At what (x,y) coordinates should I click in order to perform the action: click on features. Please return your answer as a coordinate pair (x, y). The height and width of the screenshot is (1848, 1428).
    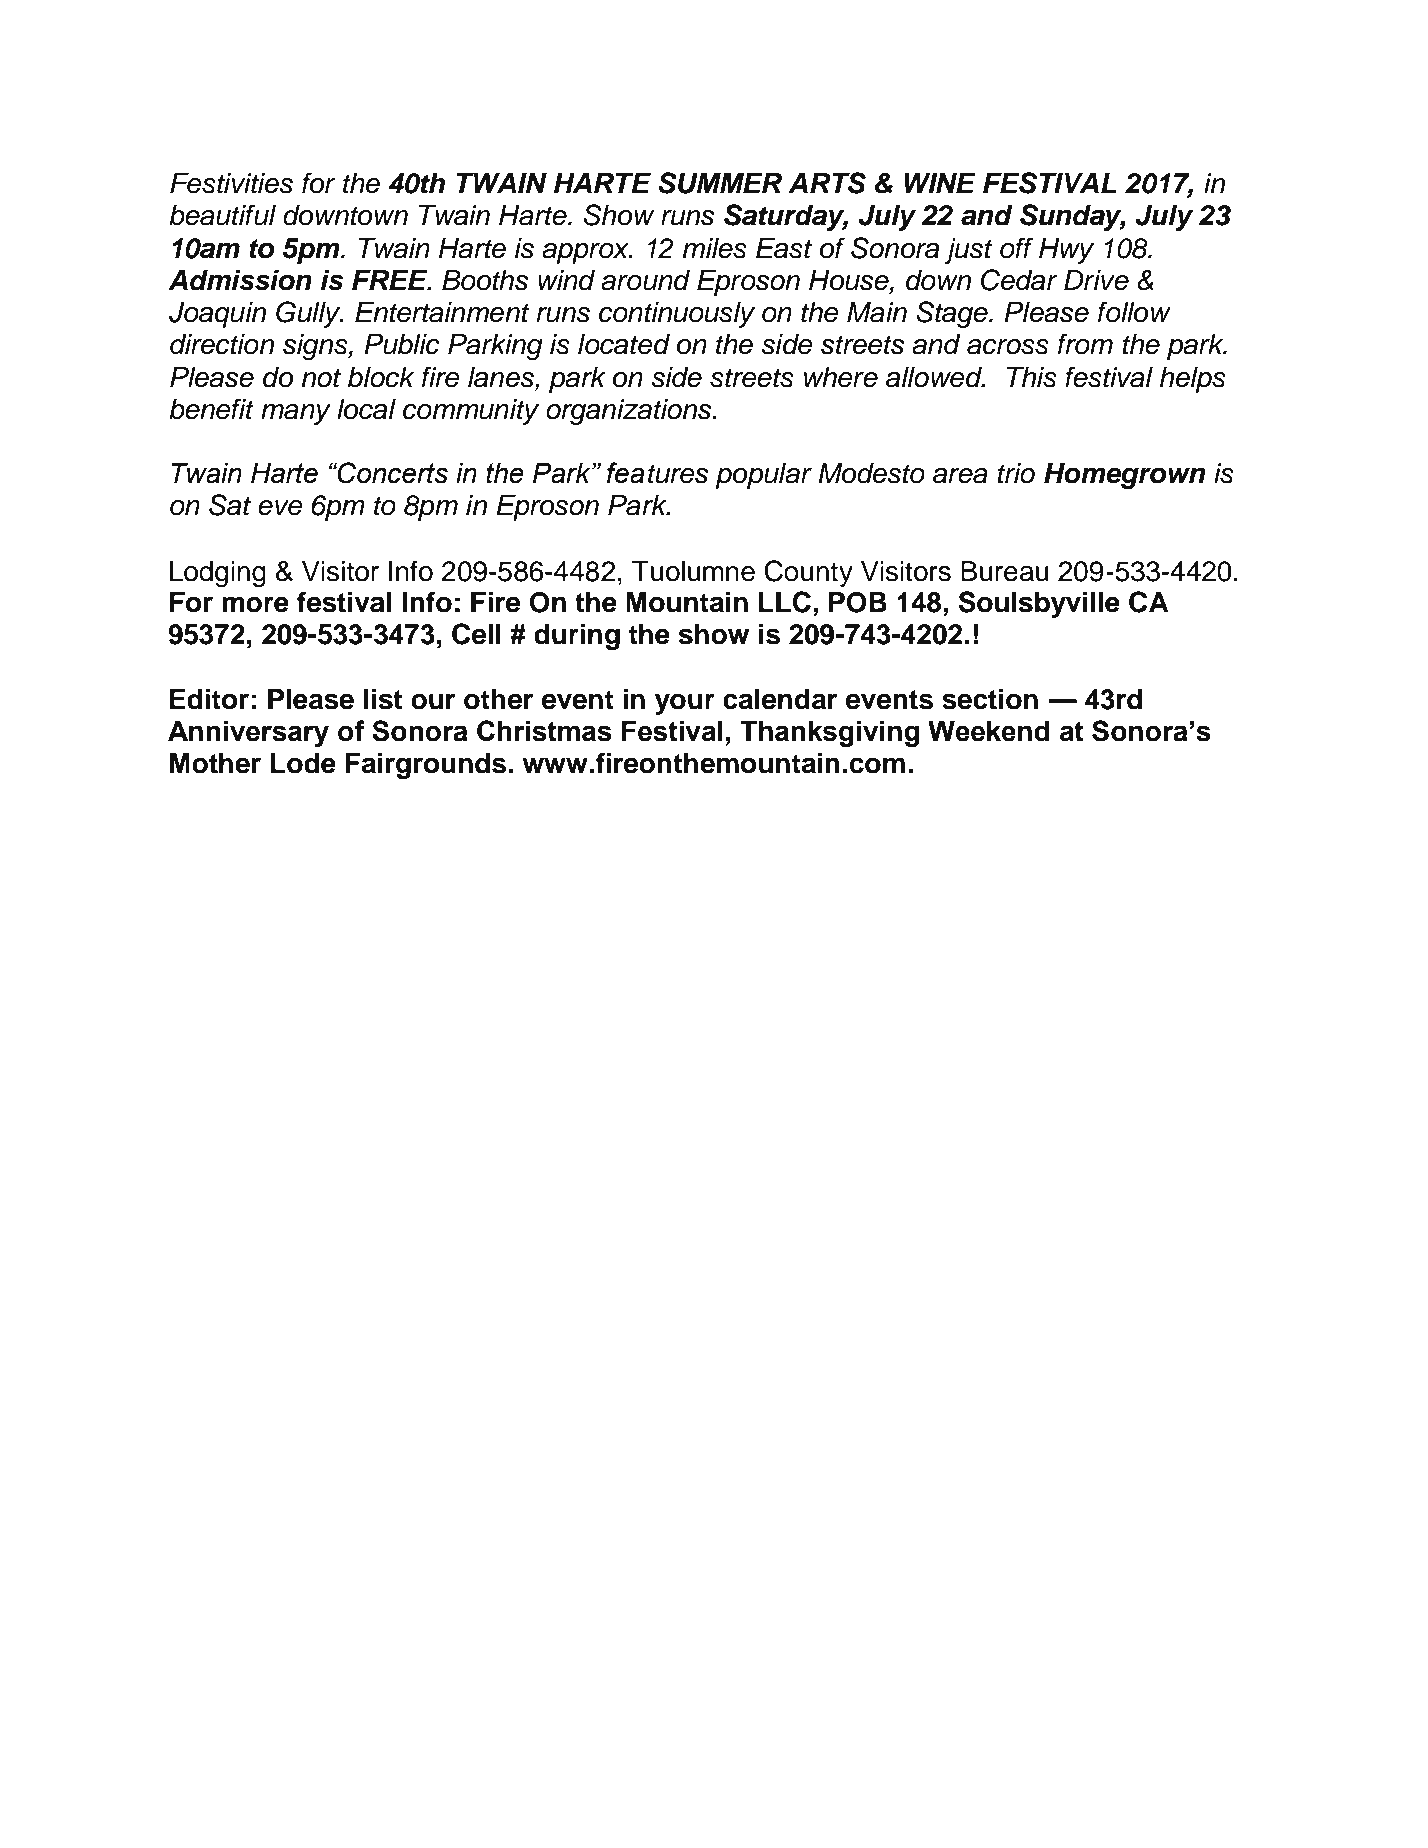
    Looking at the image, I should click on (657, 473).
